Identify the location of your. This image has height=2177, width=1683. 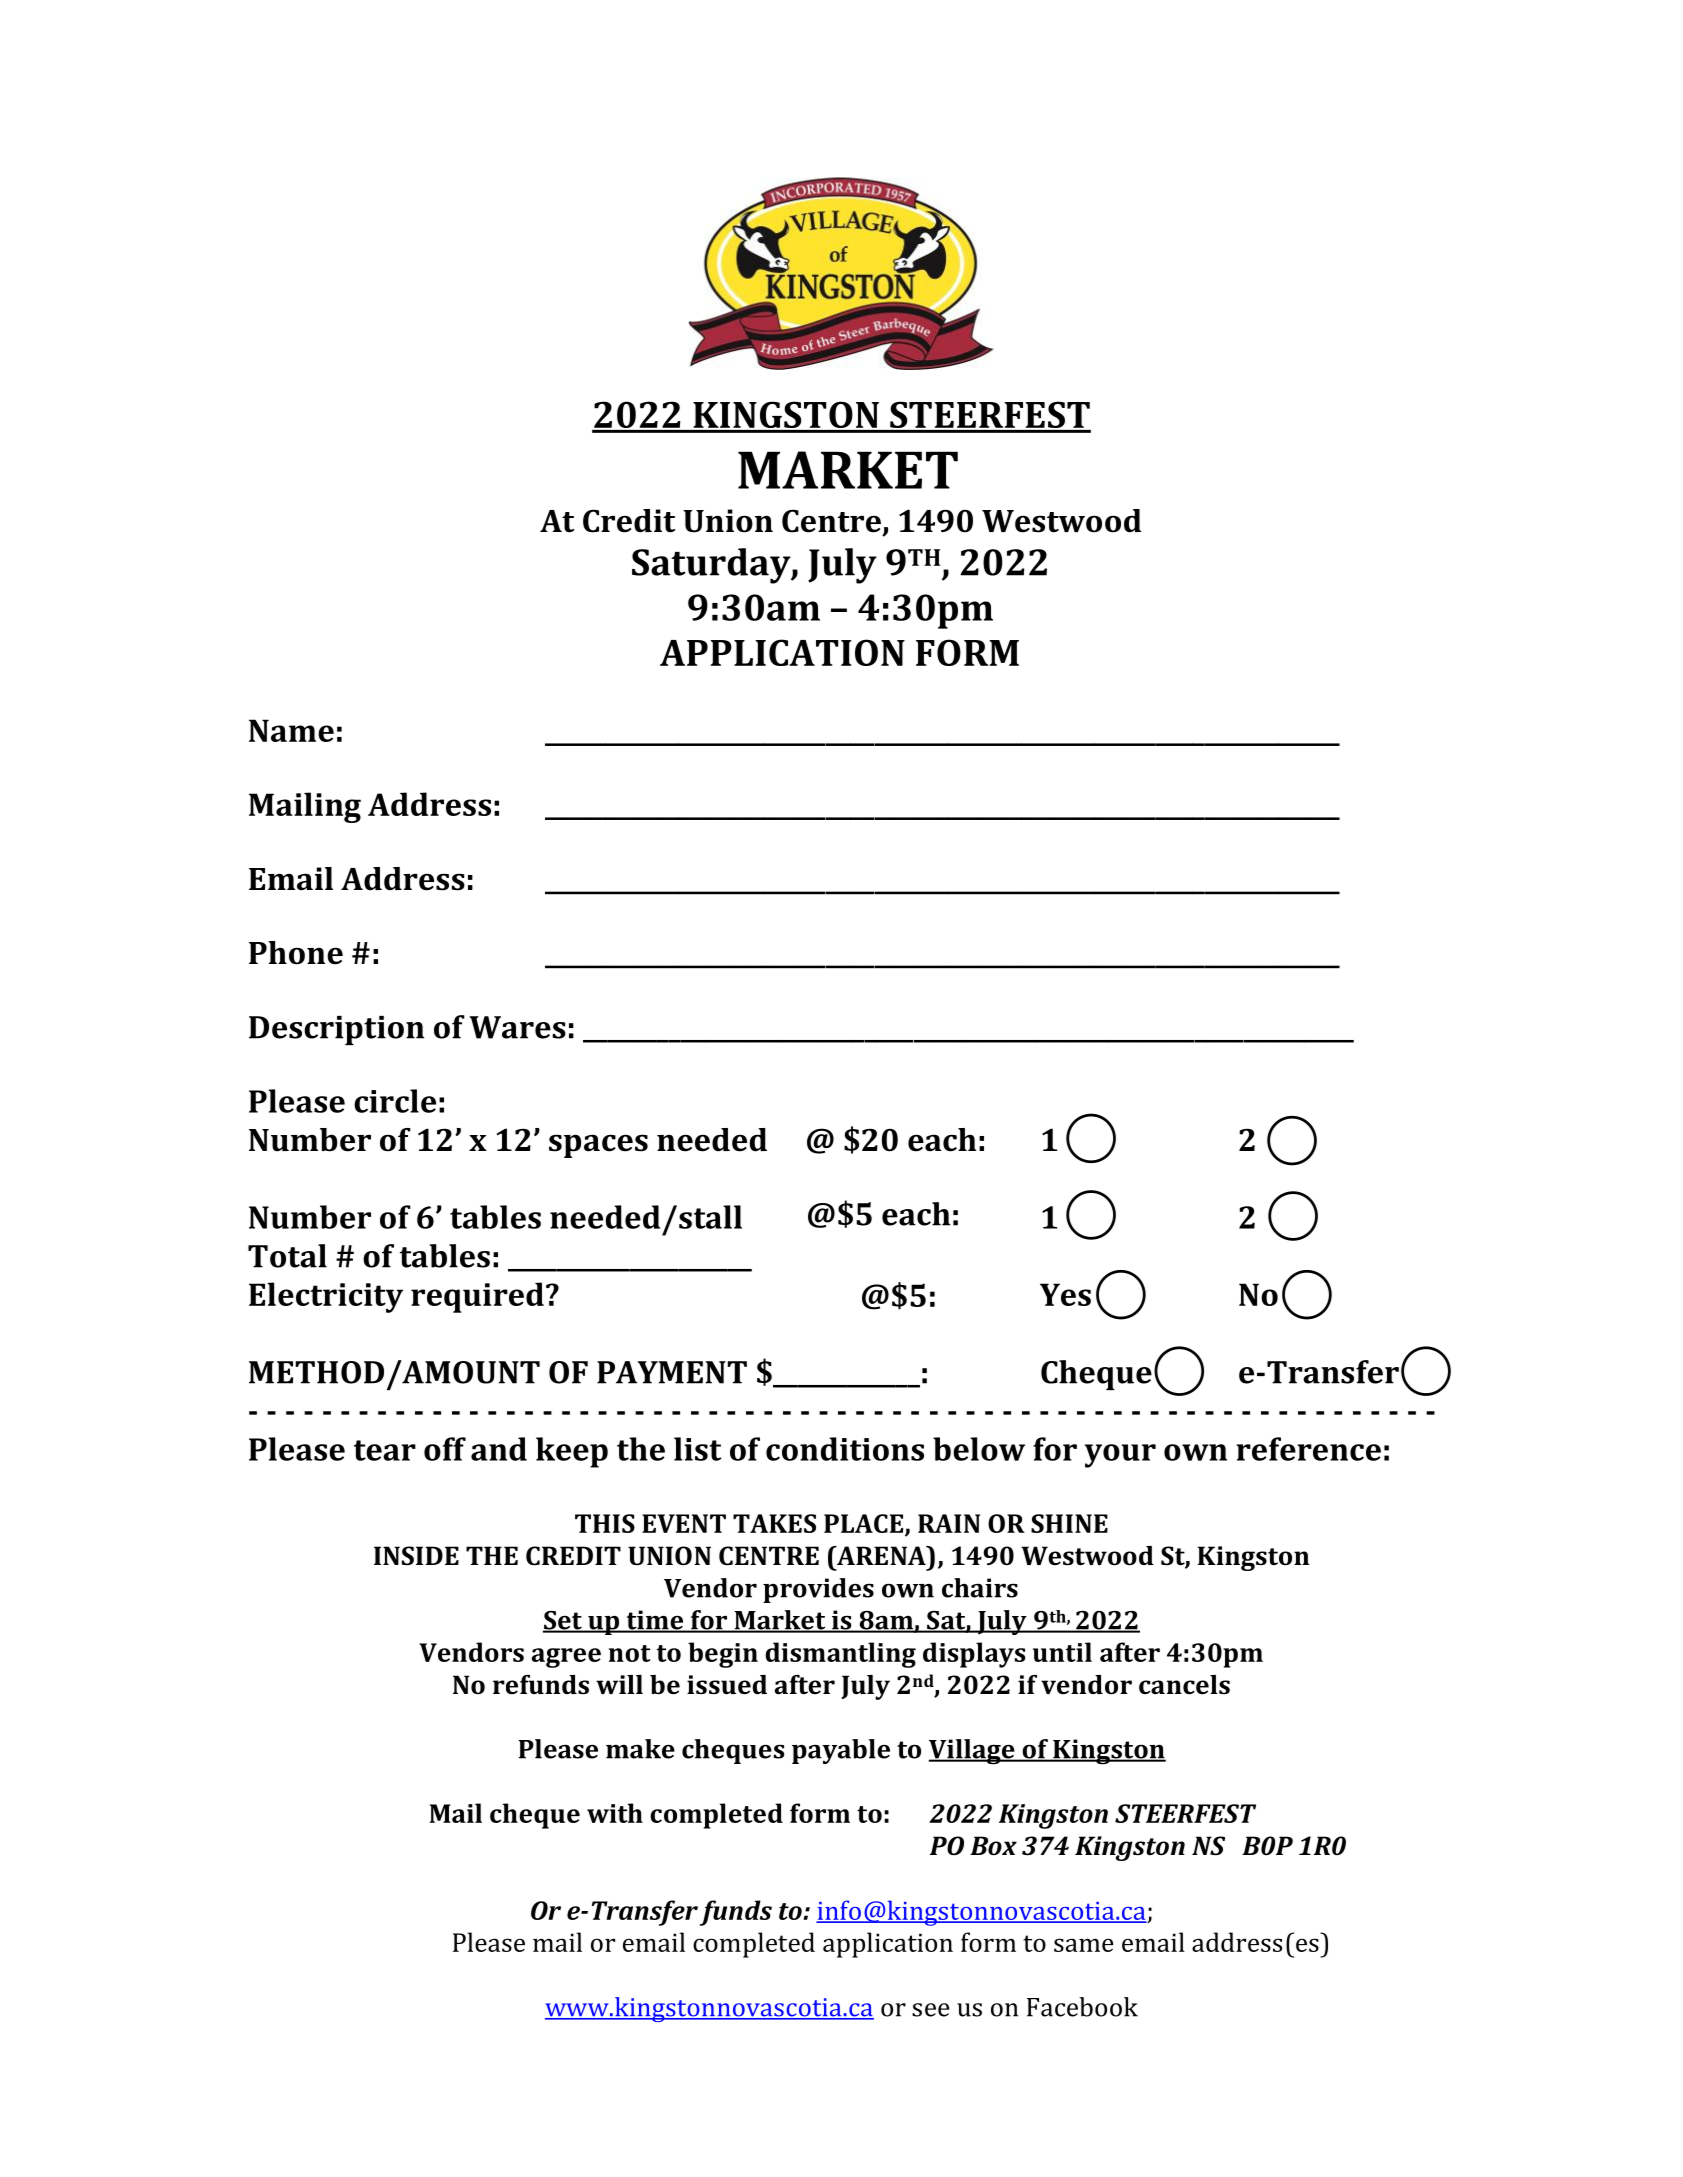
(1120, 1456).
